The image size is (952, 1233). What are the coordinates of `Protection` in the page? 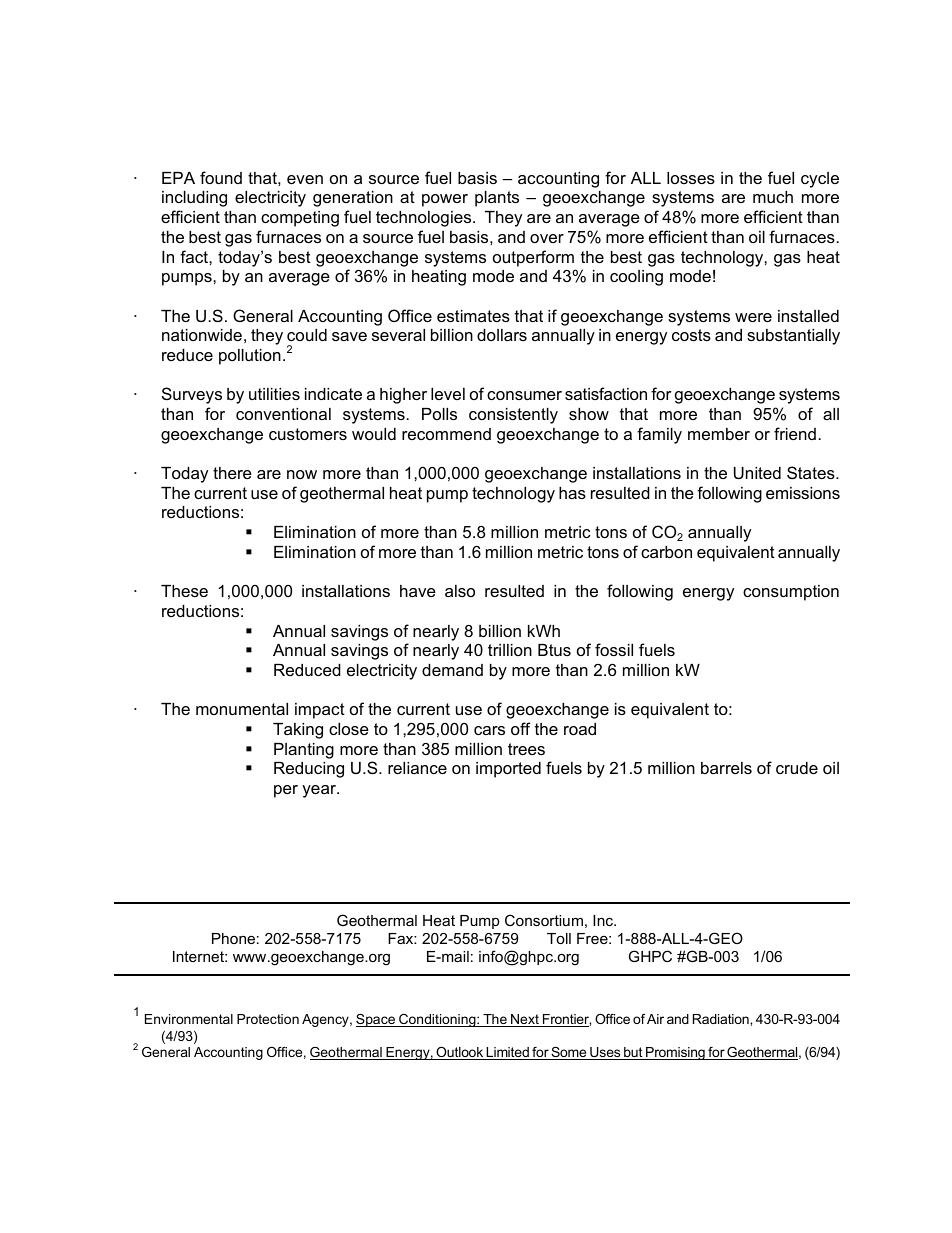 It's located at (268, 1019).
